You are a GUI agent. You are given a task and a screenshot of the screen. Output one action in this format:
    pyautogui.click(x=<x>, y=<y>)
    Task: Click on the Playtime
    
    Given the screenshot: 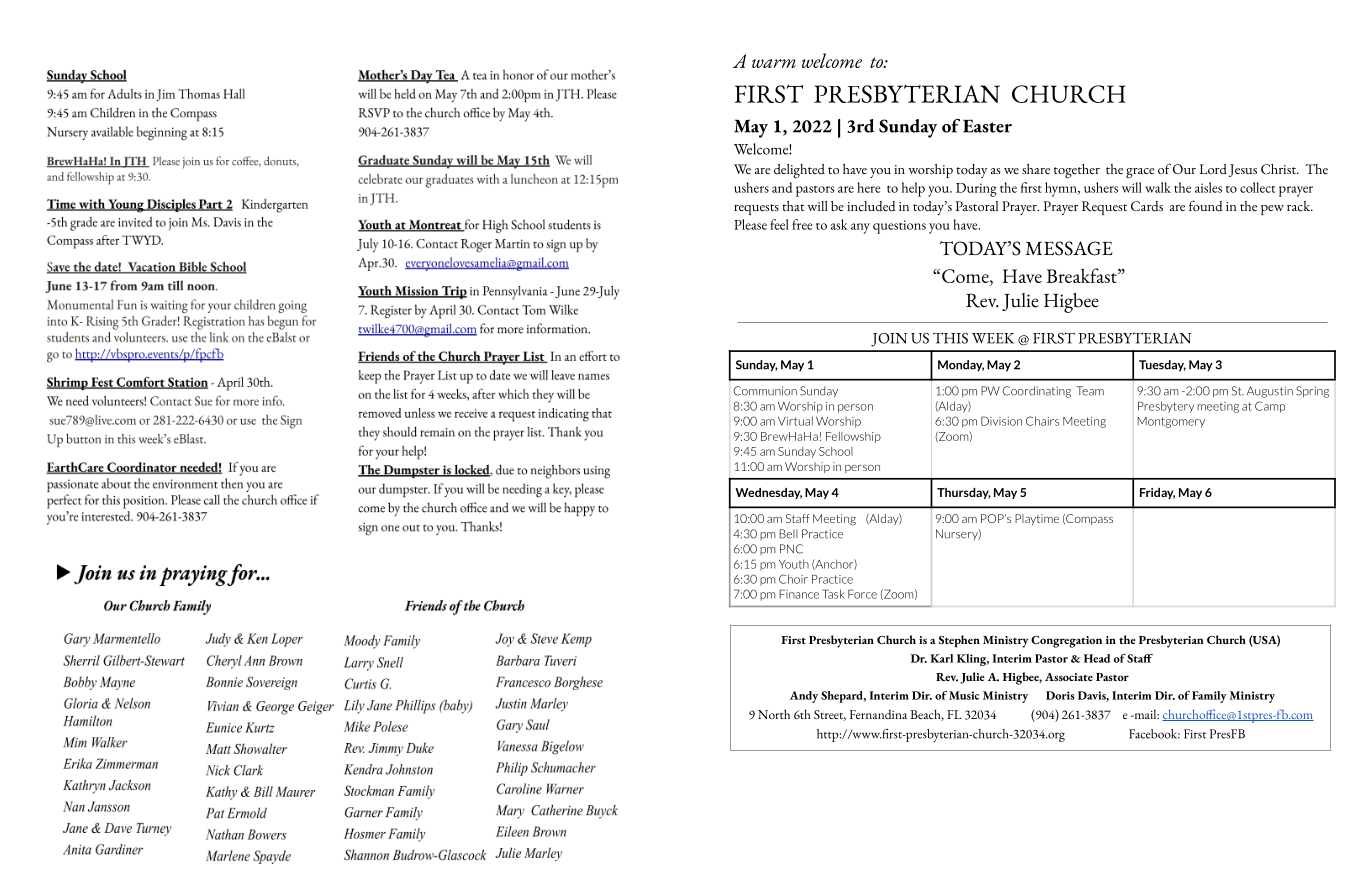 What is the action you would take?
    pyautogui.click(x=1037, y=519)
